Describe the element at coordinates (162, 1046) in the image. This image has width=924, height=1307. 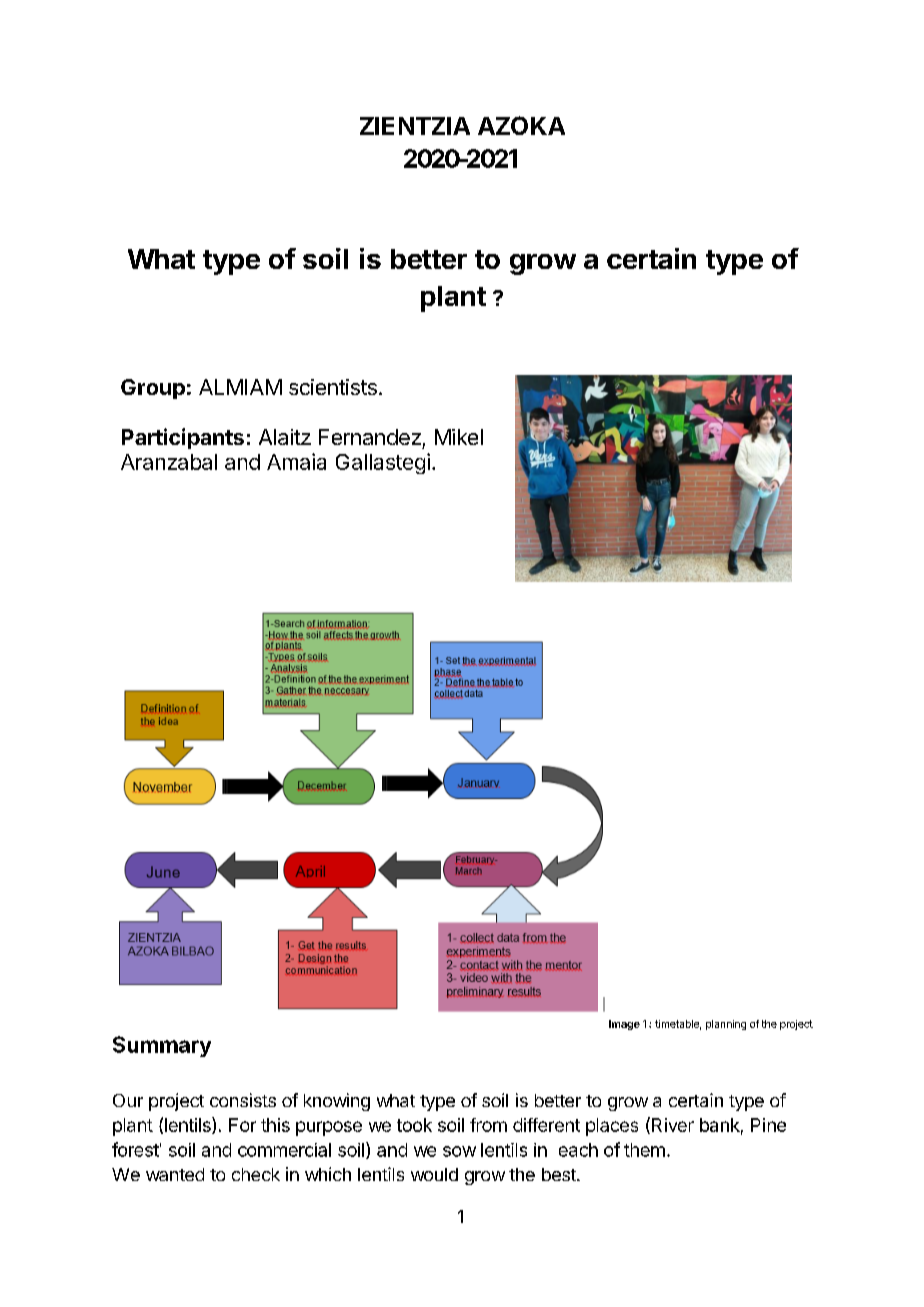
I see `Summary` at that location.
